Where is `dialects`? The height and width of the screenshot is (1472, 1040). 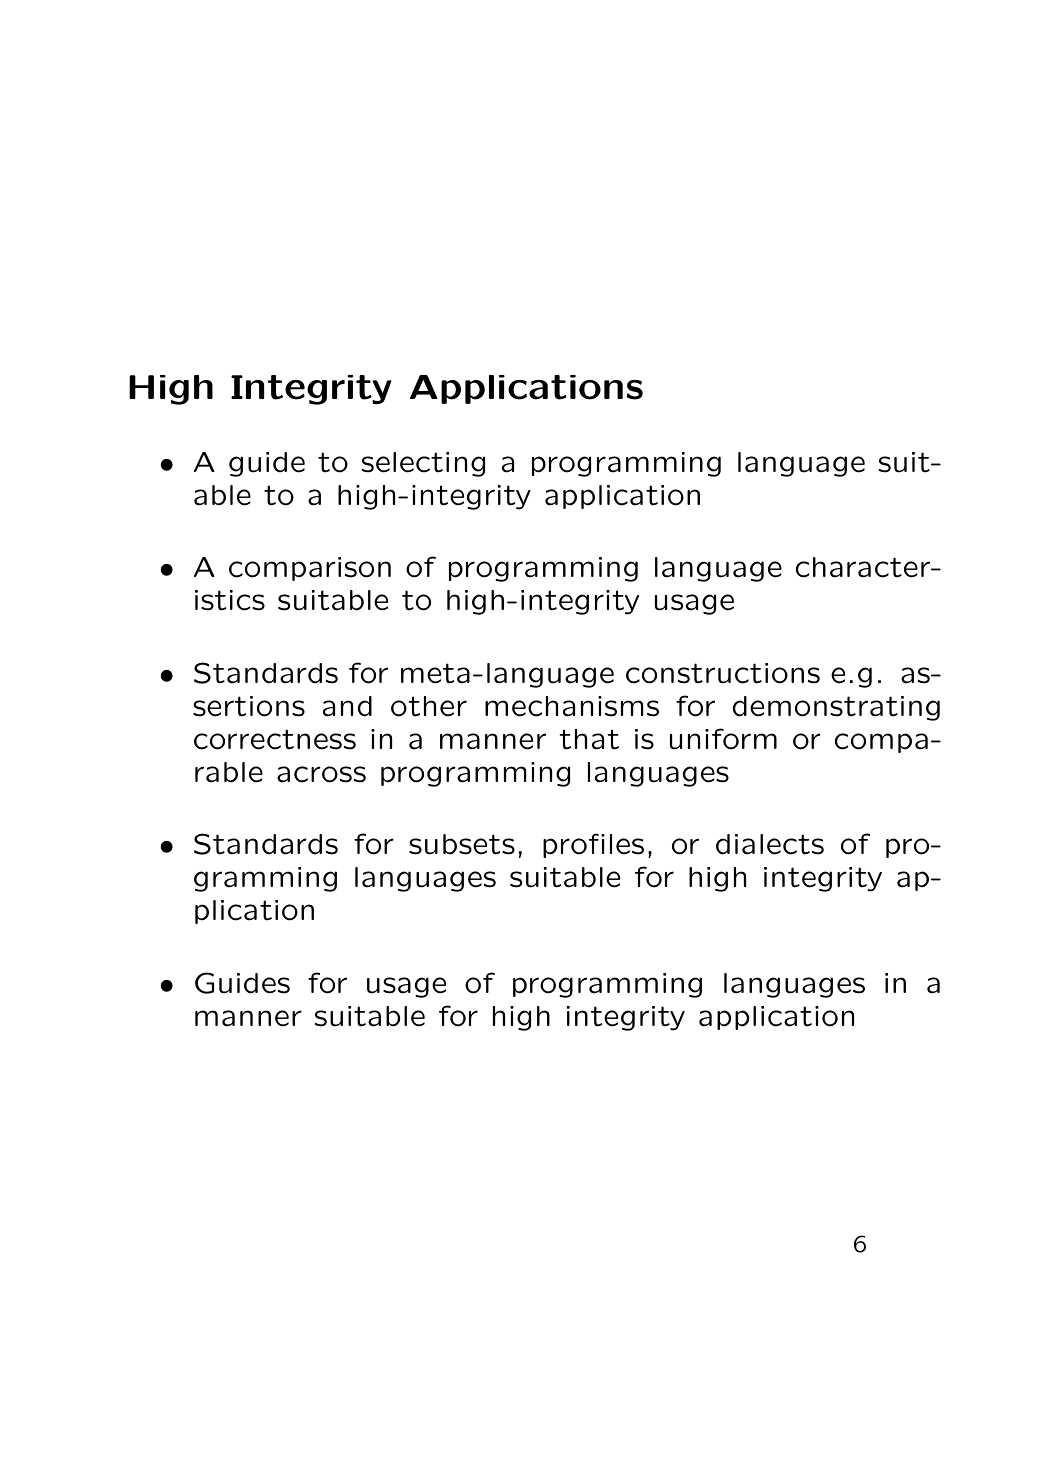
dialects is located at coordinates (770, 844).
